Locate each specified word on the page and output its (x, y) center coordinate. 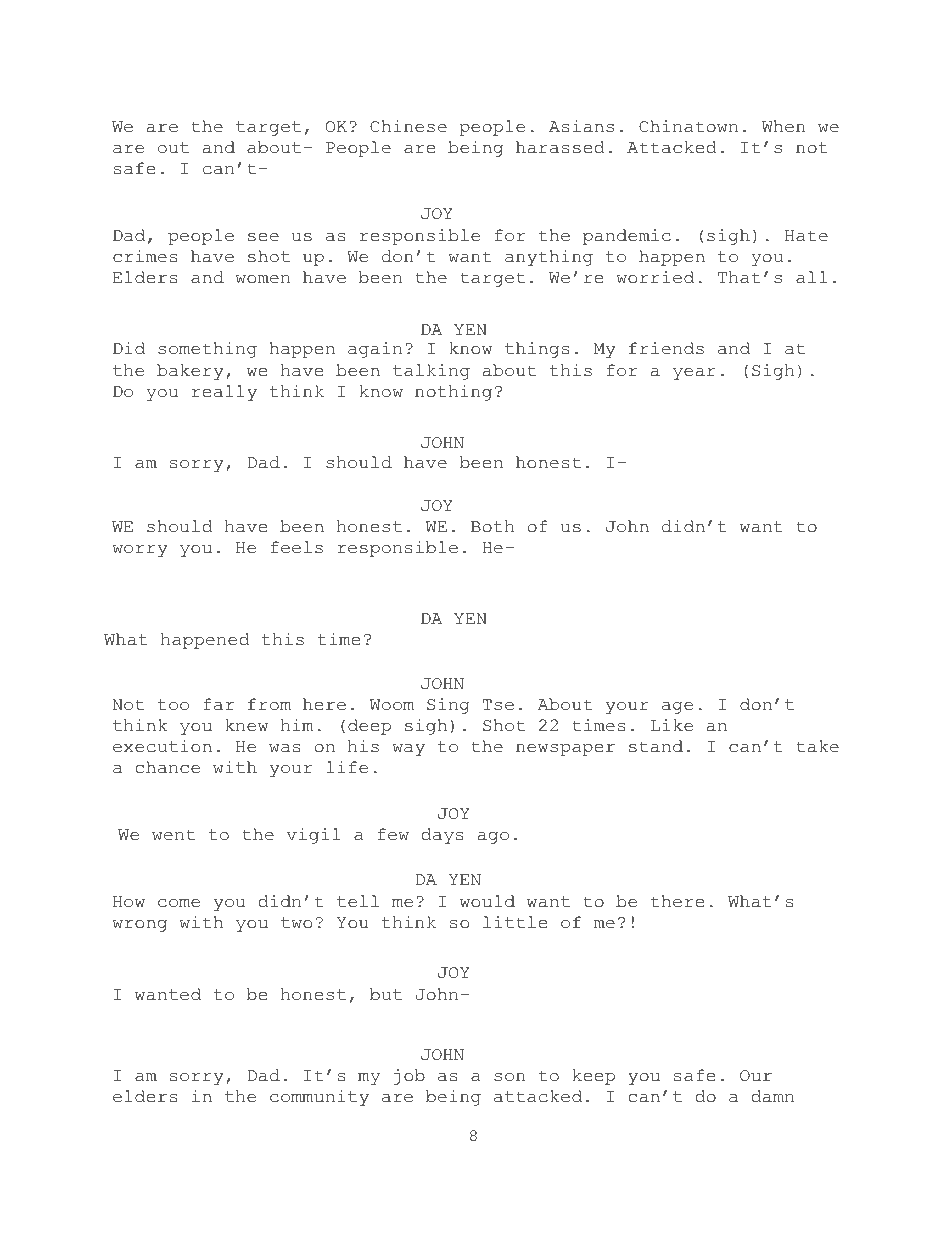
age (677, 708)
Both (492, 526)
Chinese (408, 126)
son (509, 1077)
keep (594, 1077)
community (319, 1098)
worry (140, 551)
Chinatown (688, 126)
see (263, 237)
